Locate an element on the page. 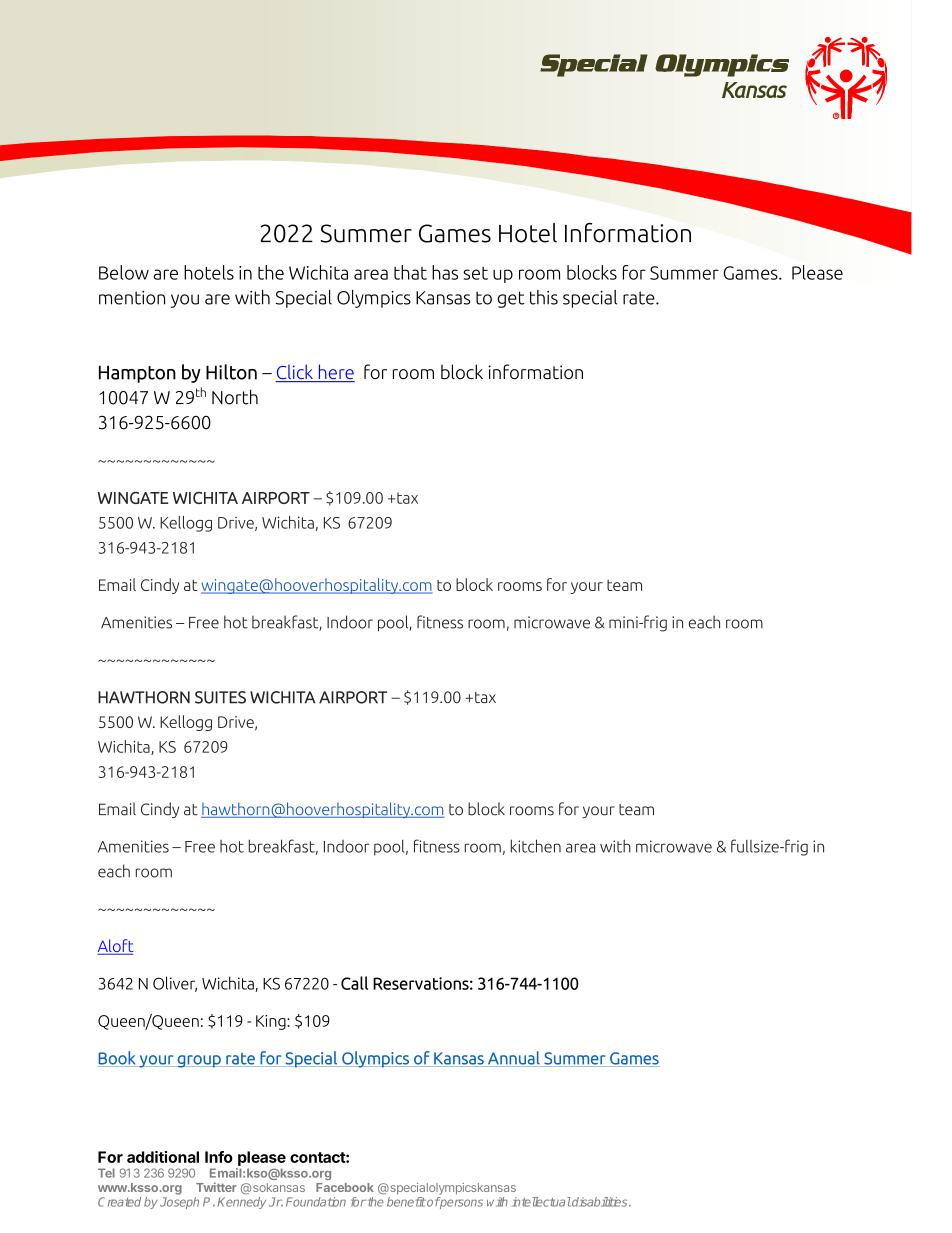  North is located at coordinates (235, 397).
